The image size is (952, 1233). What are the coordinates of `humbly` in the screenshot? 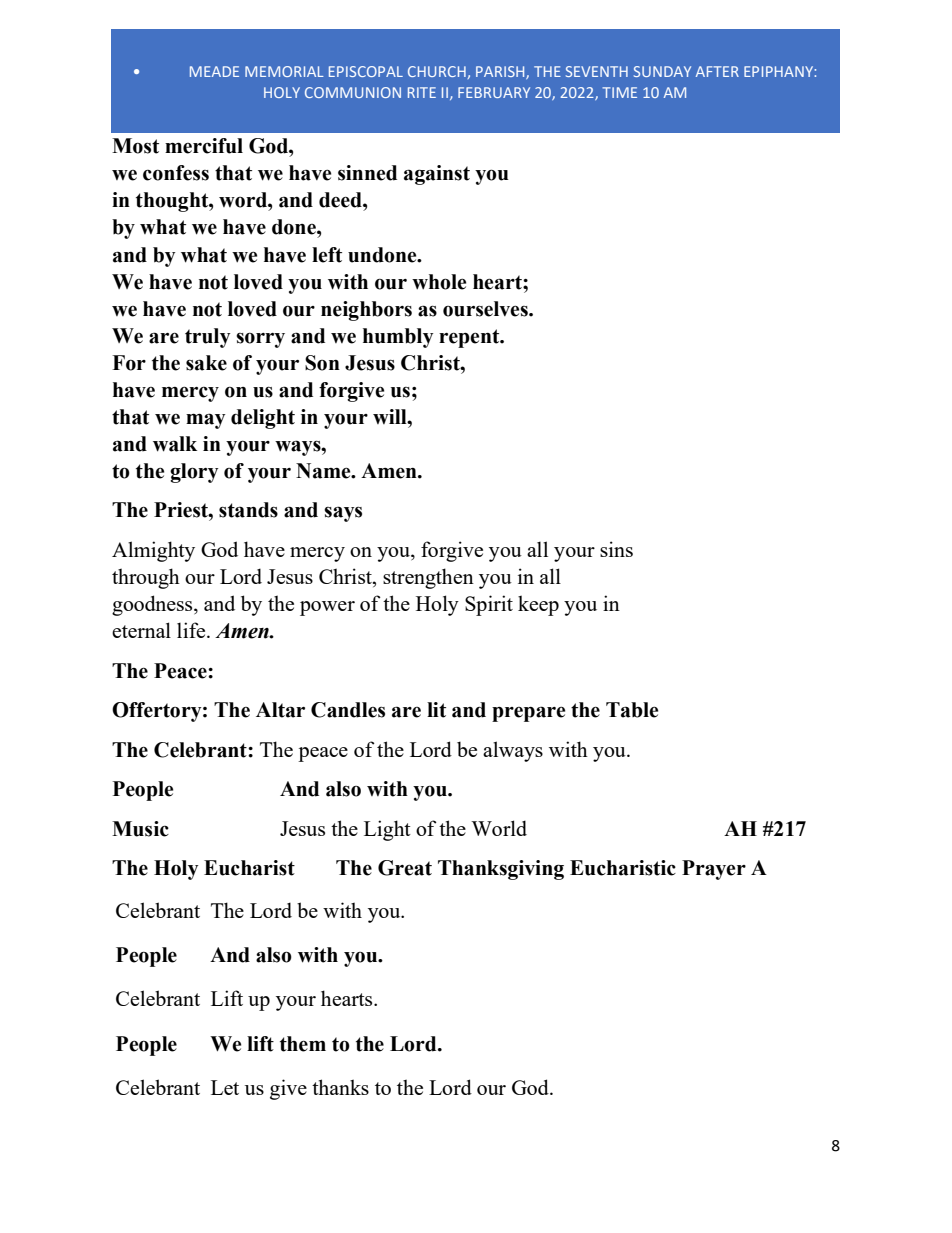 It's located at (398, 338).
